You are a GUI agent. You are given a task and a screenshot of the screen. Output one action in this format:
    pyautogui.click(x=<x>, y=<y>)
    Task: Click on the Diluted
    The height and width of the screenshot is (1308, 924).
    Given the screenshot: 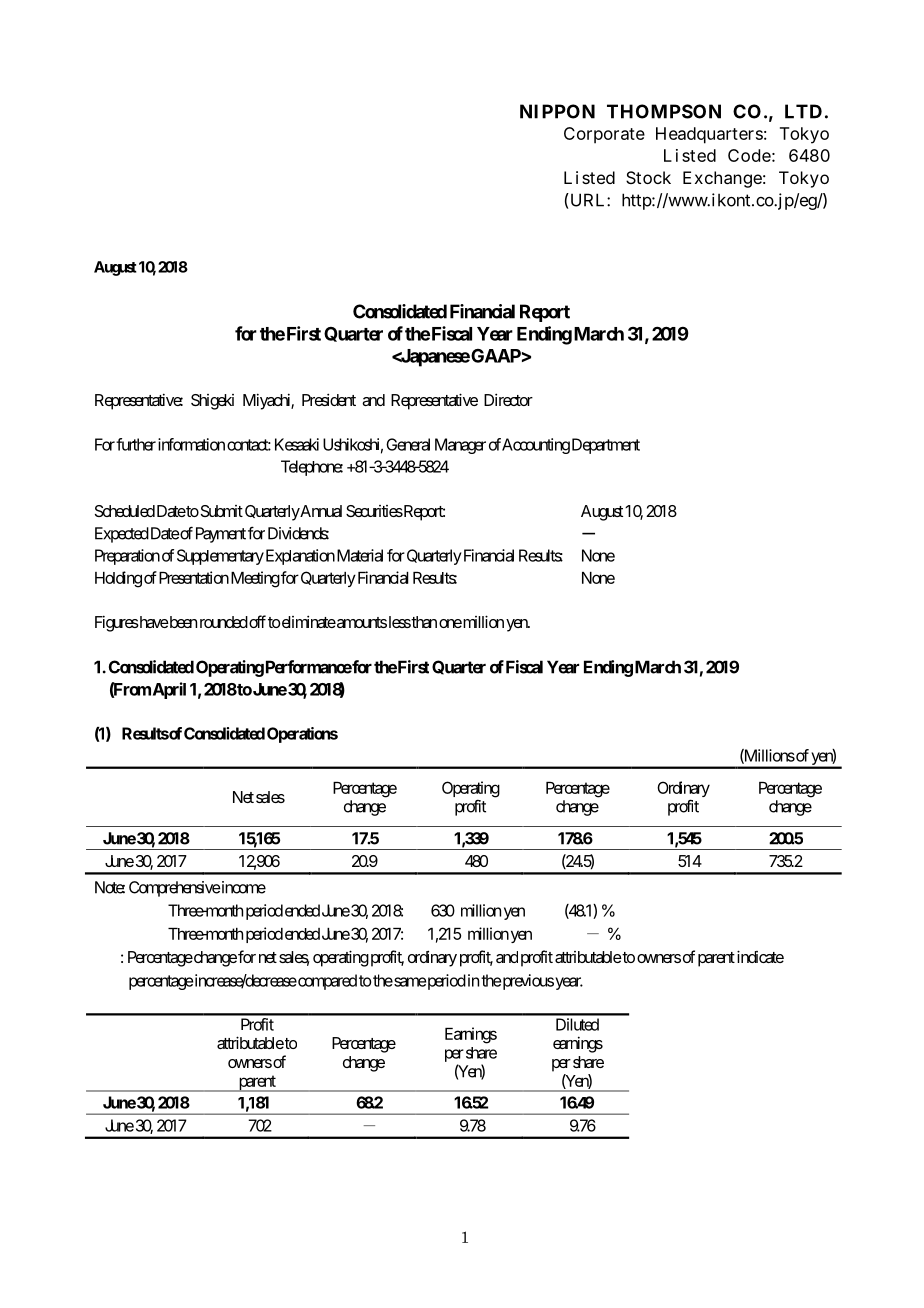 What is the action you would take?
    pyautogui.click(x=577, y=1024)
